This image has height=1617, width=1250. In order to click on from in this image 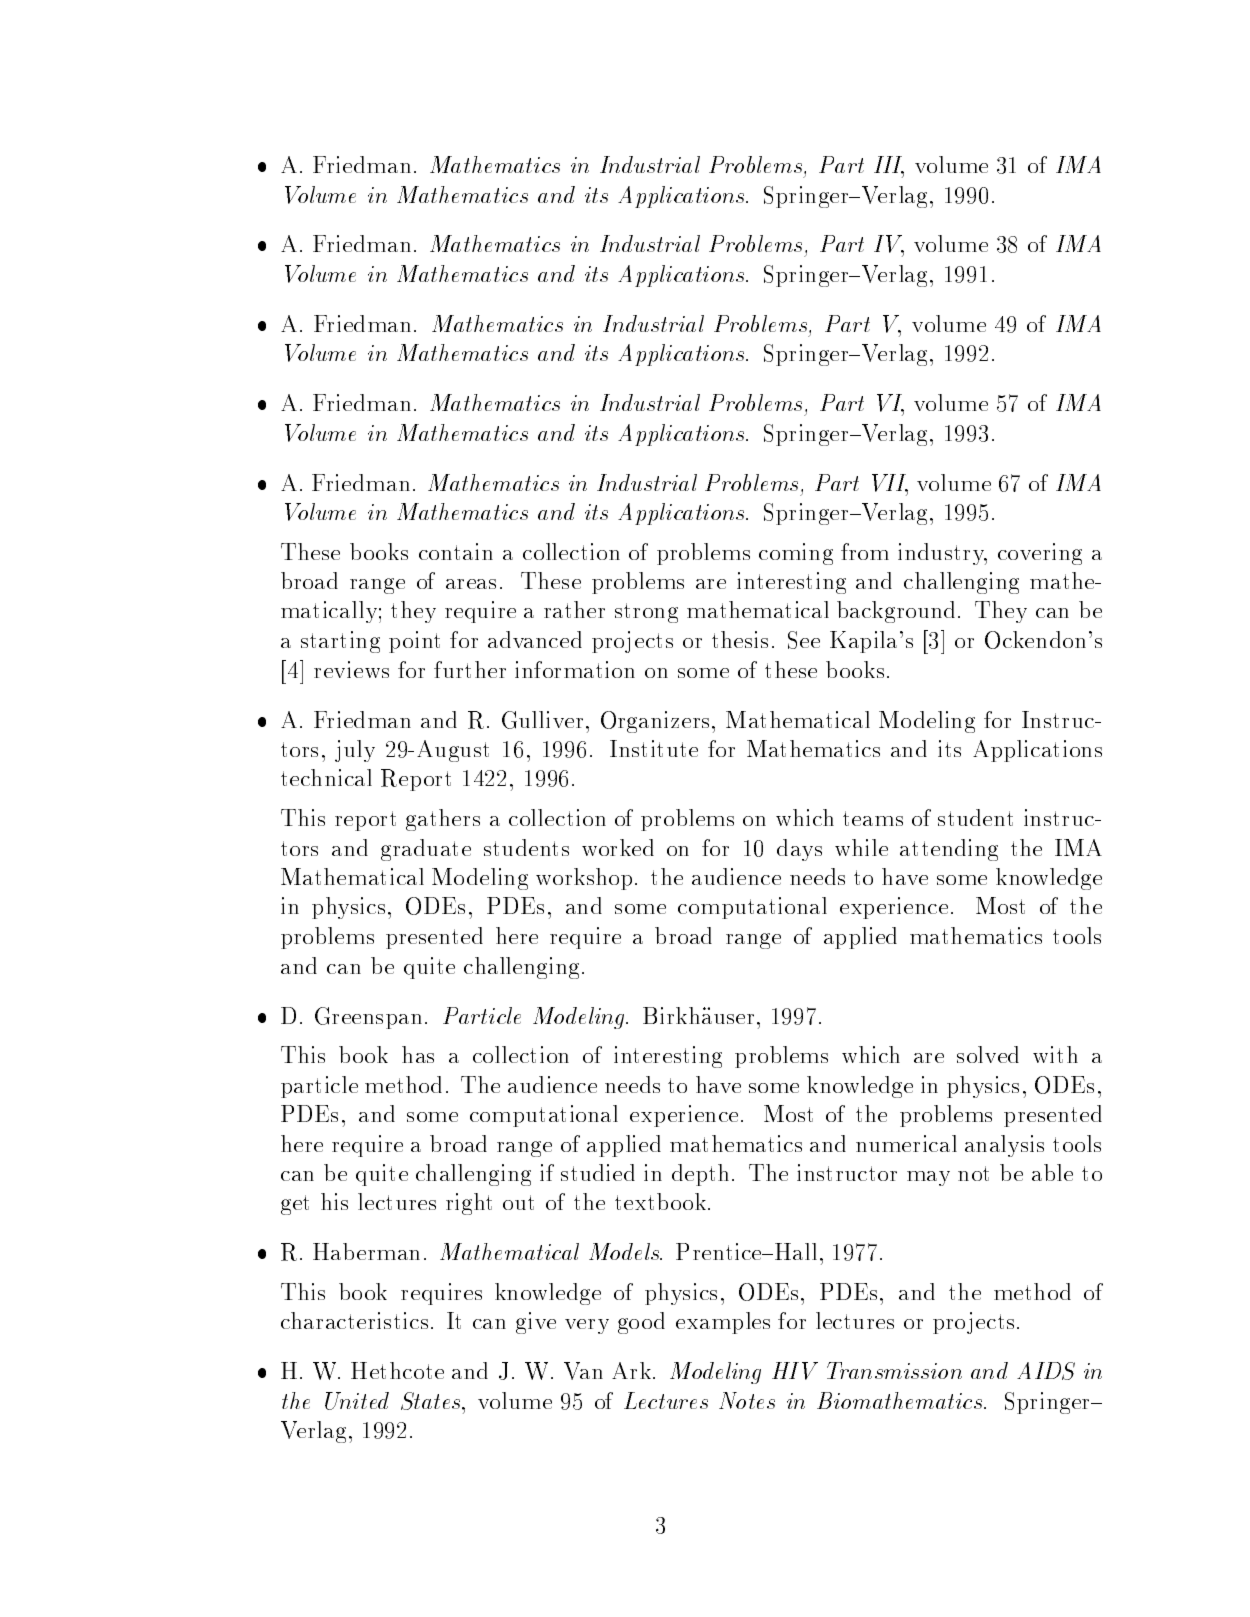, I will do `click(865, 551)`.
